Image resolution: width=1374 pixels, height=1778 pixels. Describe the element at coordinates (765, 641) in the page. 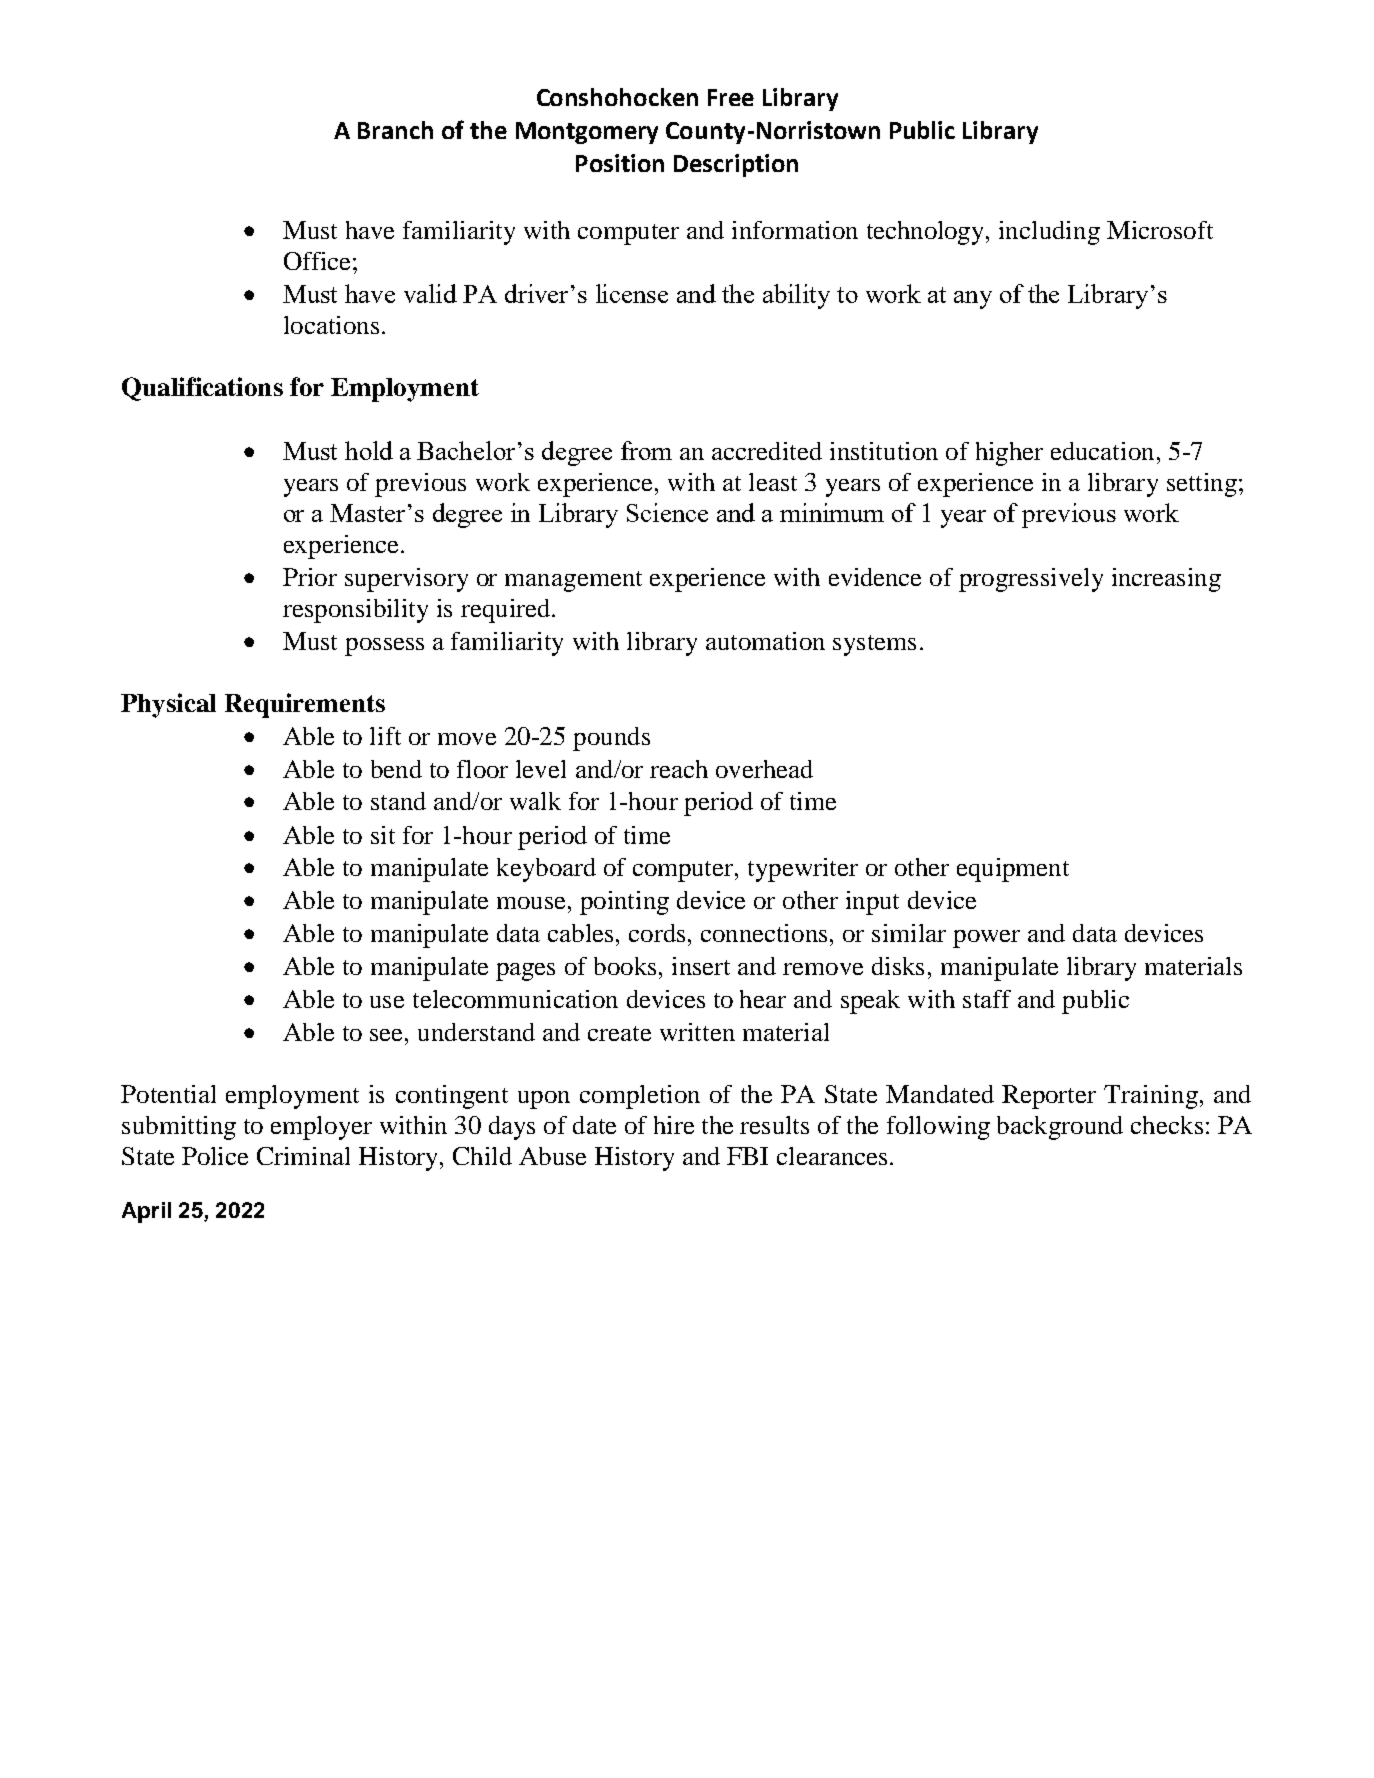

I see `automation` at that location.
